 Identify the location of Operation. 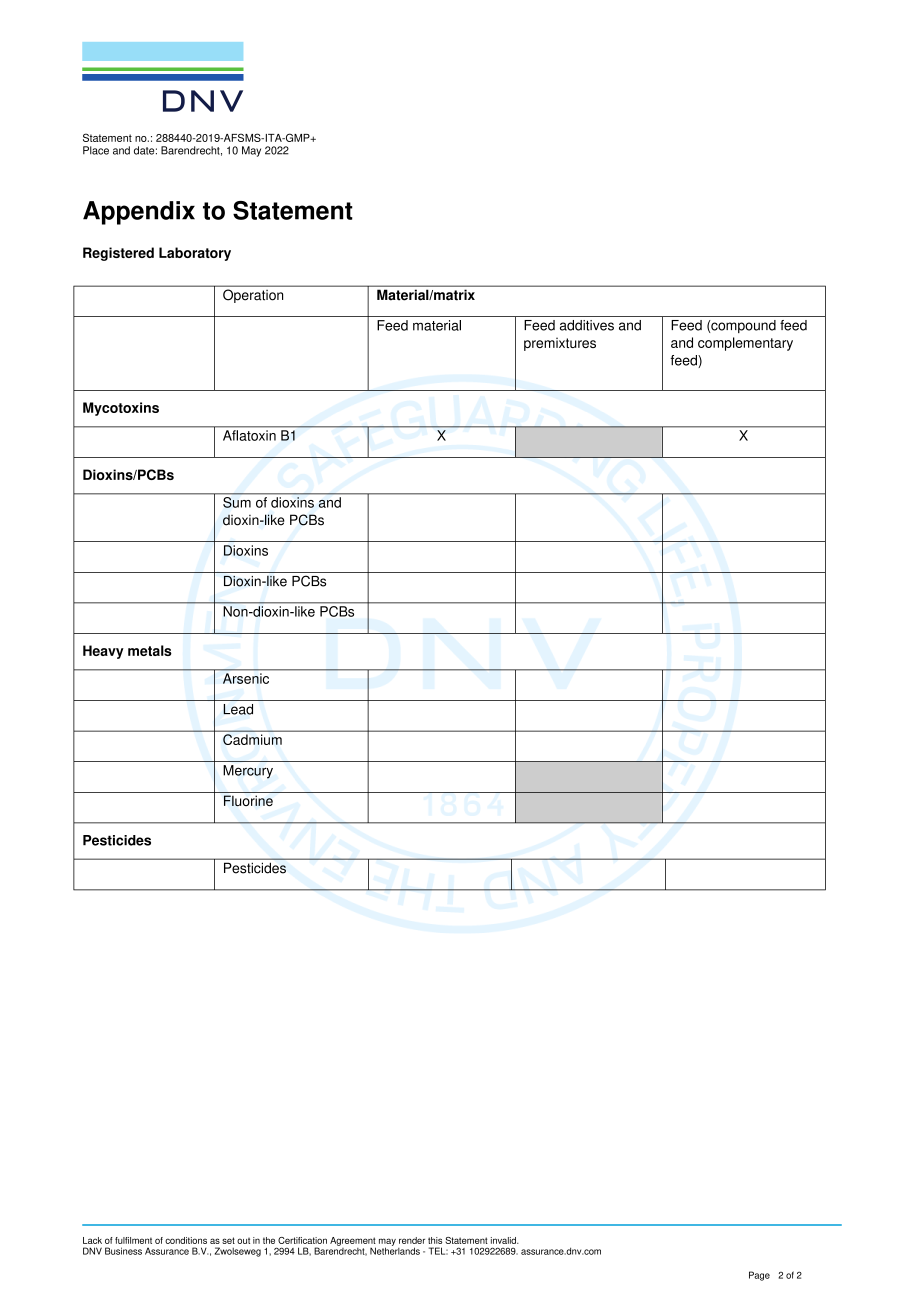
(253, 296).
